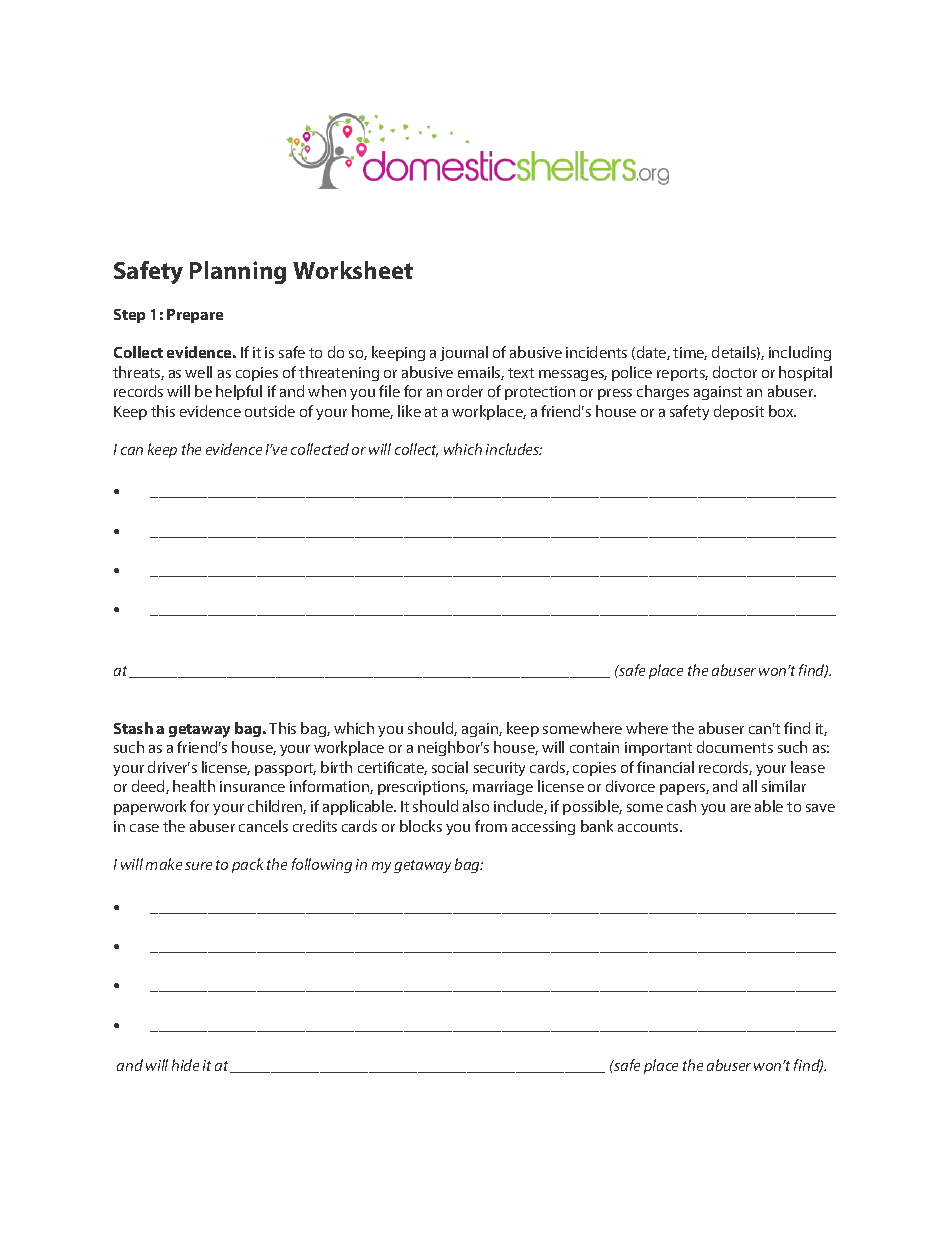 This image has height=1233, width=952. I want to click on deposit, so click(739, 412).
